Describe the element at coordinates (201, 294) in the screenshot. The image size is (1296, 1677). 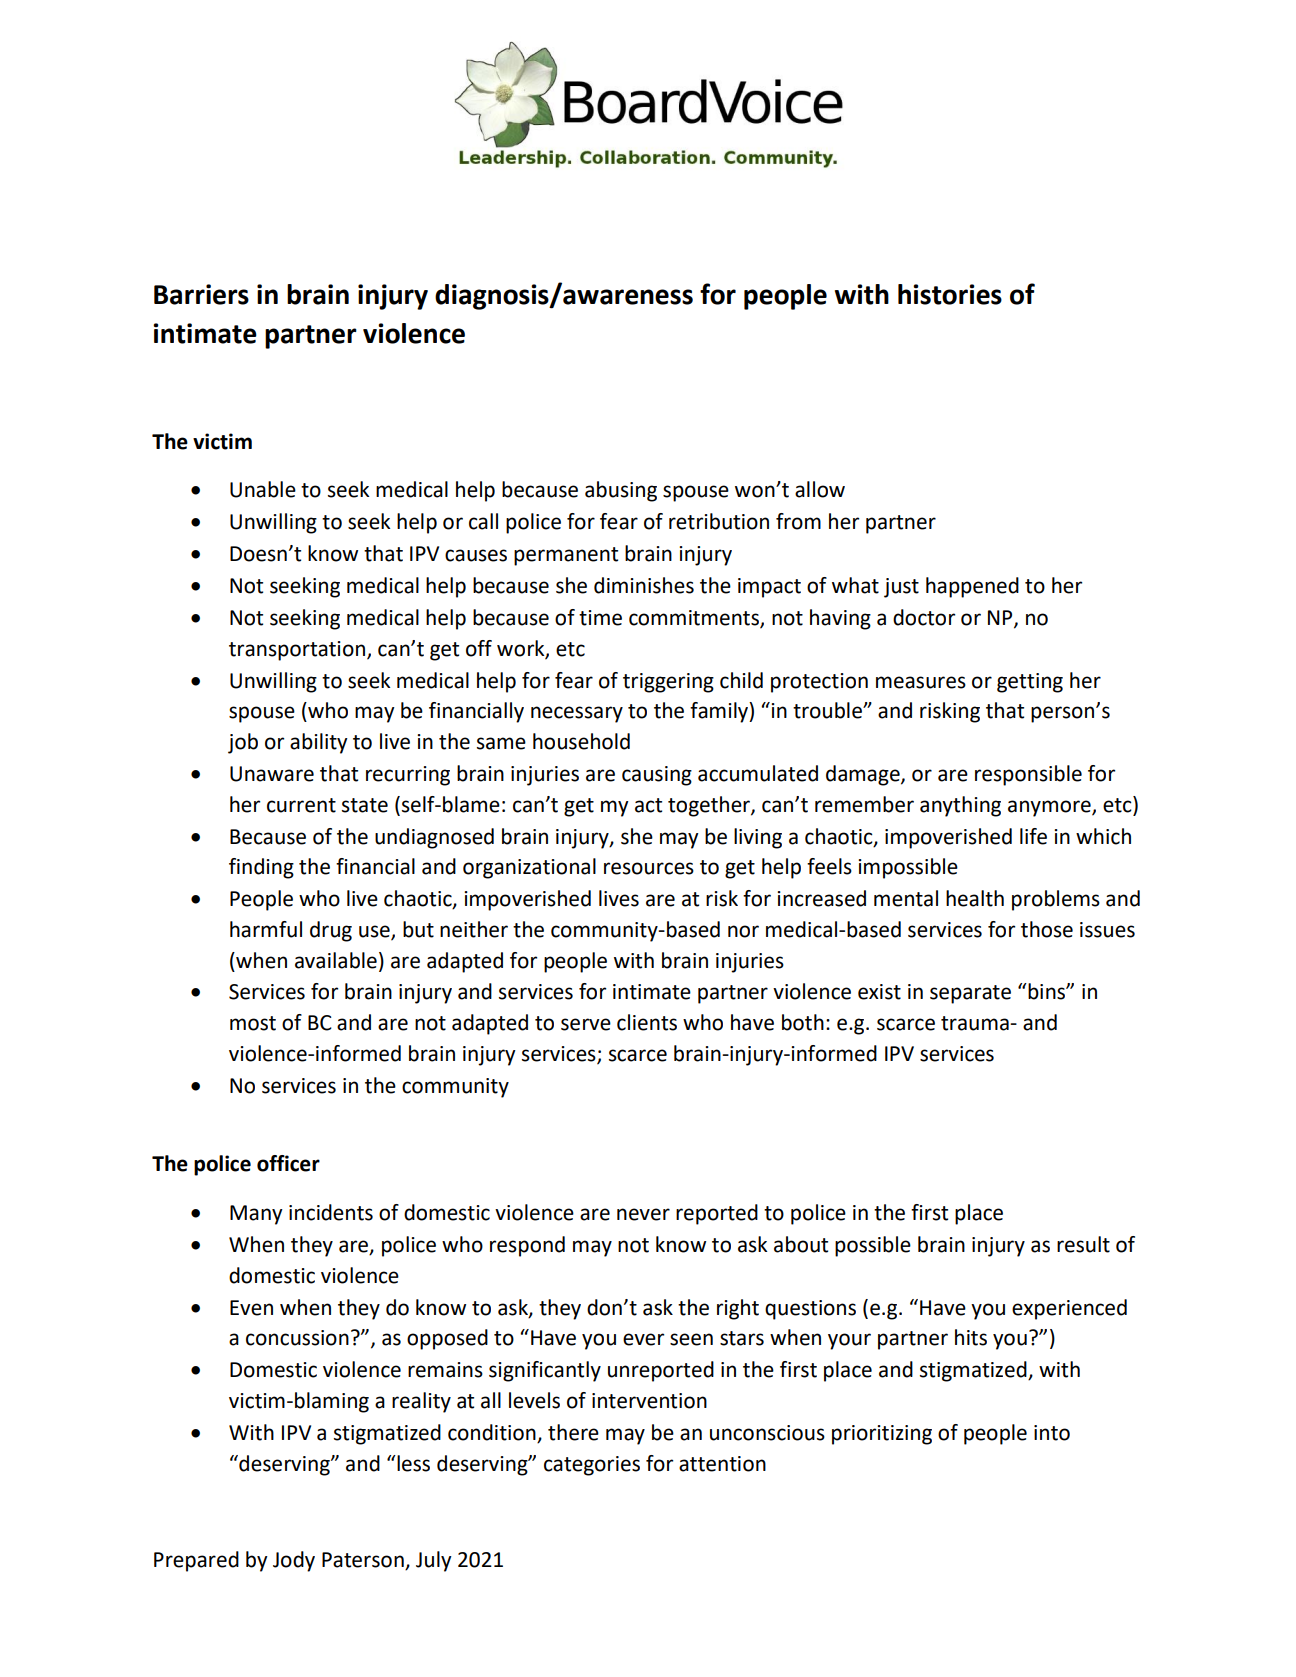
I see `Barriers` at that location.
